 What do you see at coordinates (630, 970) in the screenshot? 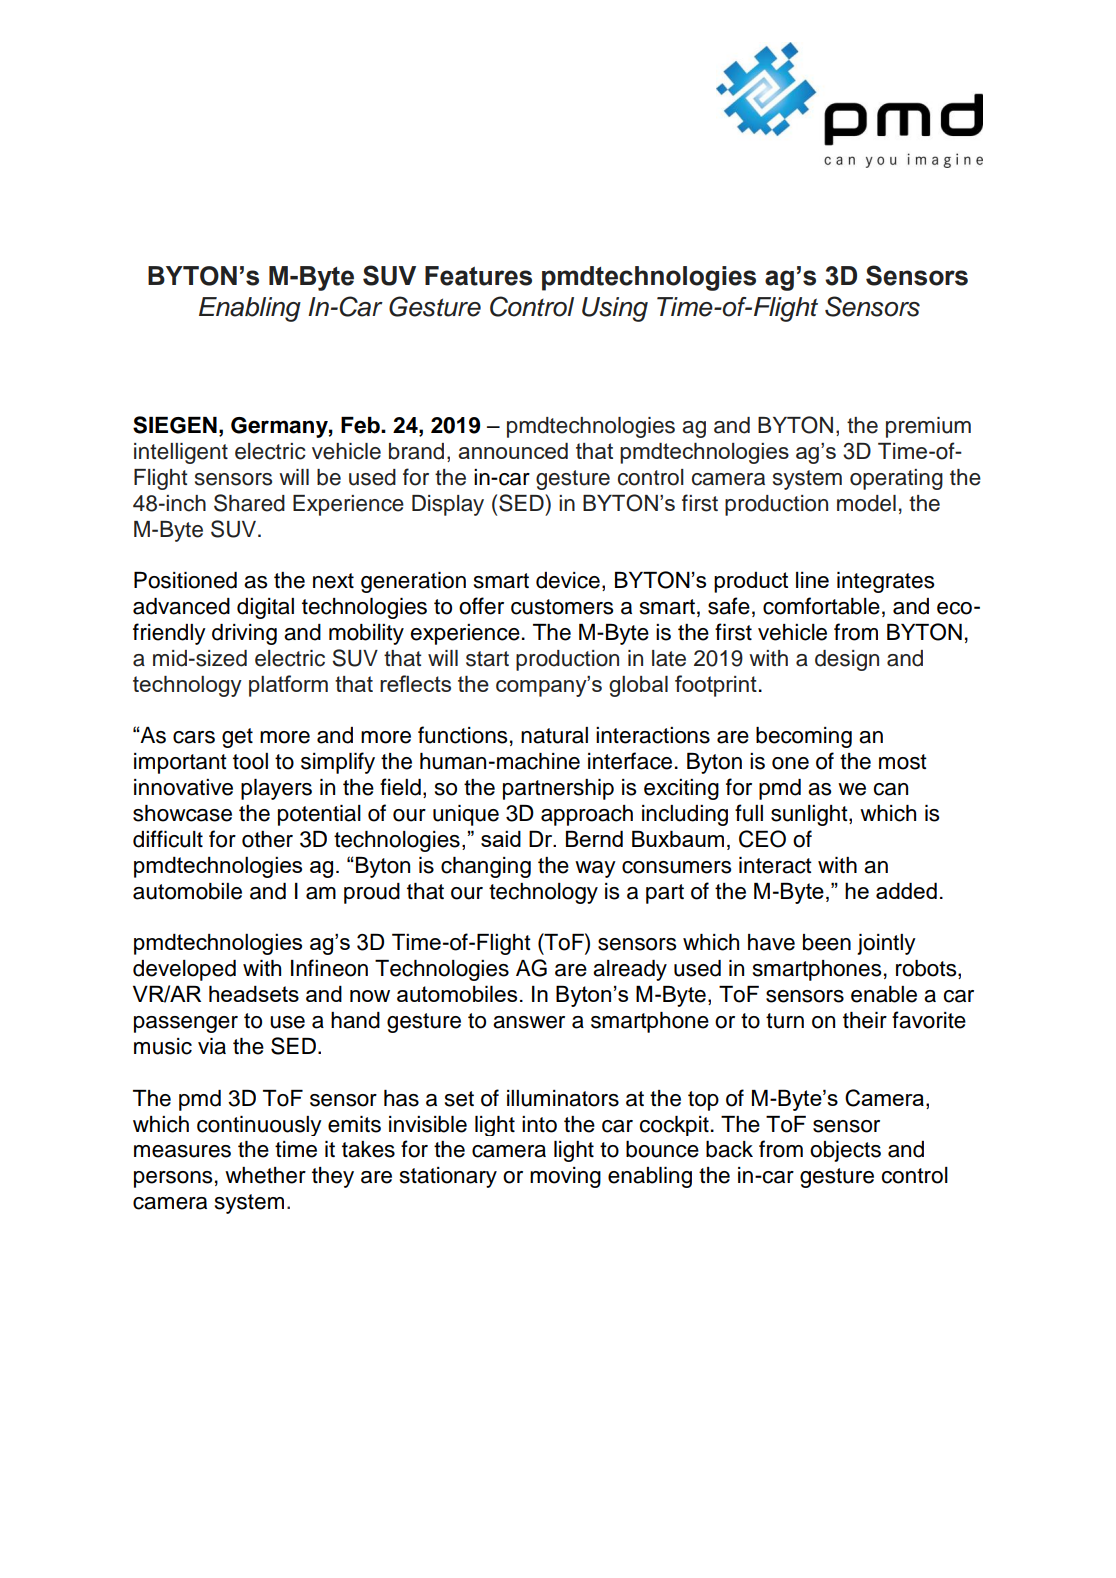
I see `already` at bounding box center [630, 970].
